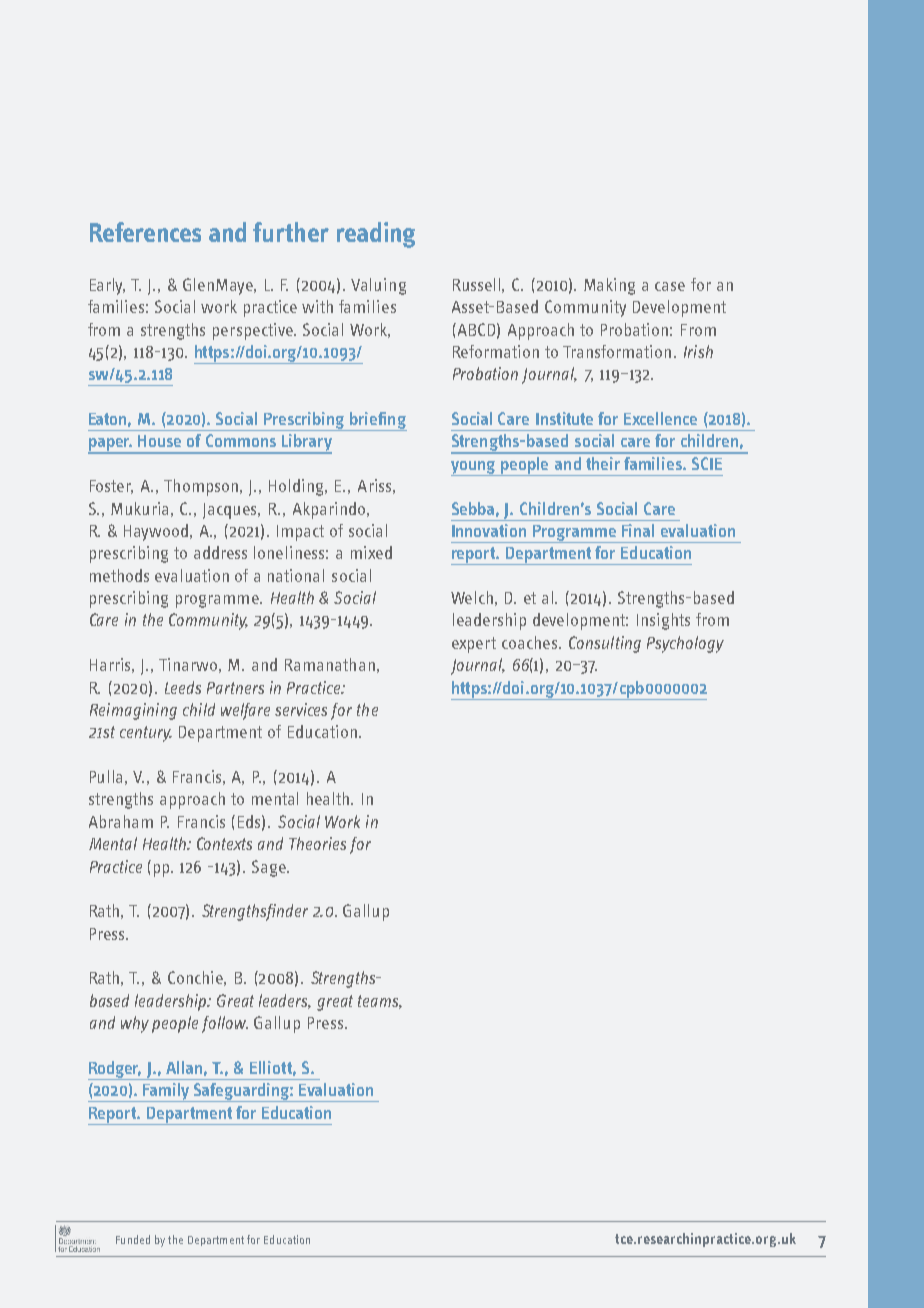  What do you see at coordinates (146, 734) in the image?
I see `century` at bounding box center [146, 734].
